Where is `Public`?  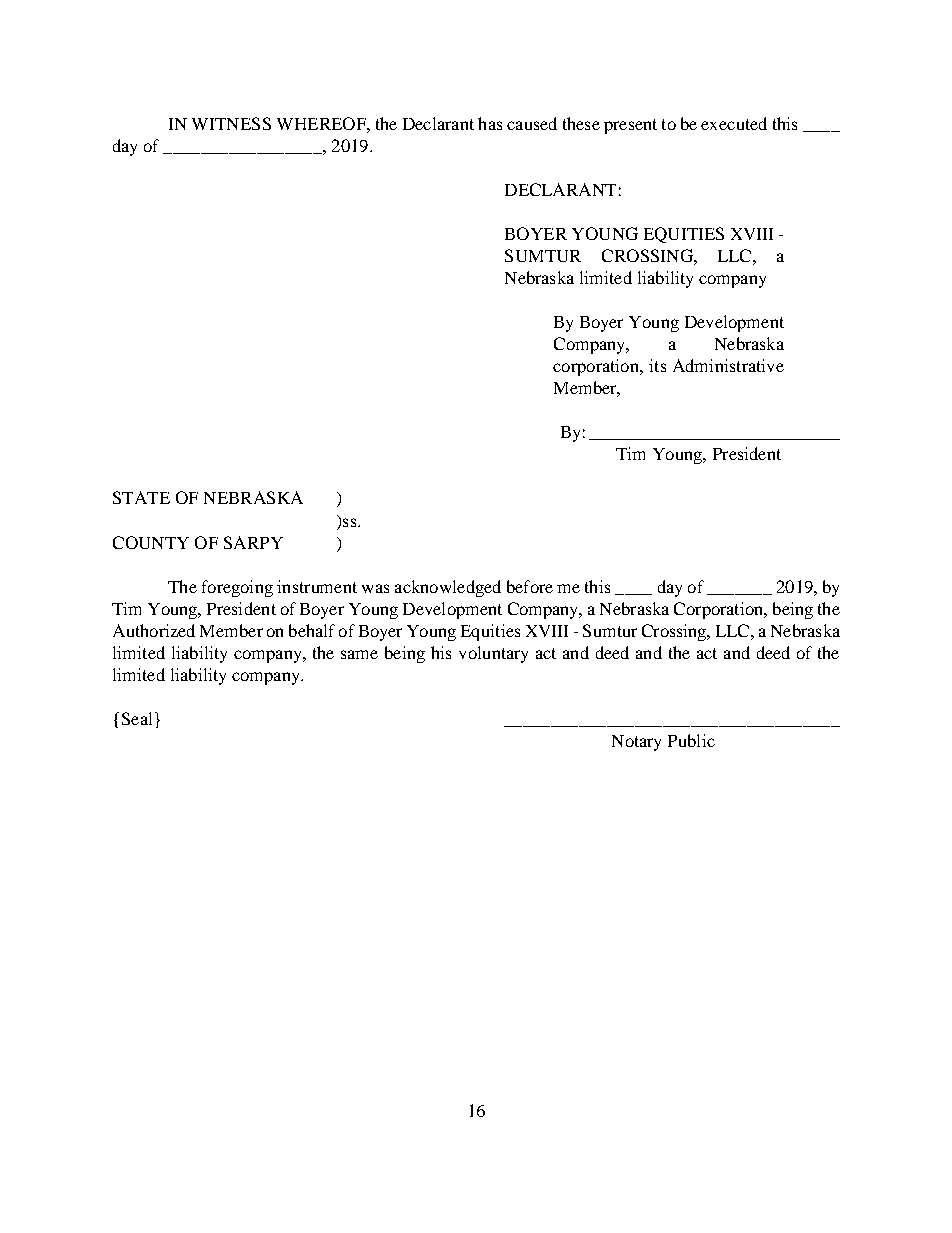
Public is located at coordinates (691, 740).
